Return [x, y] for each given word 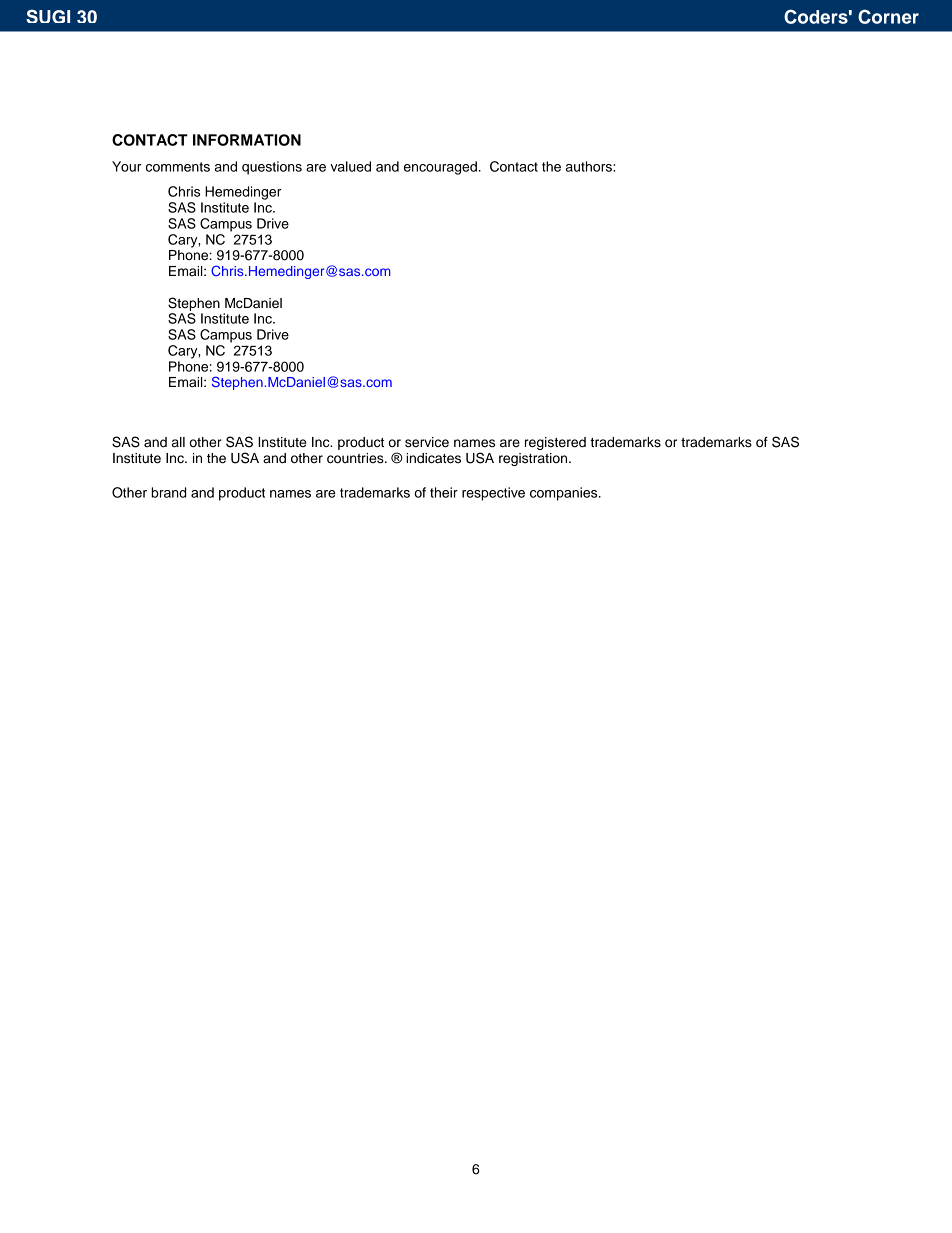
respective [493, 494]
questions [272, 168]
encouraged [440, 168]
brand [168, 492]
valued [350, 166]
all [178, 442]
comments [178, 167]
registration [534, 459]
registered [555, 443]
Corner [888, 16]
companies [565, 494]
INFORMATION [247, 140]
